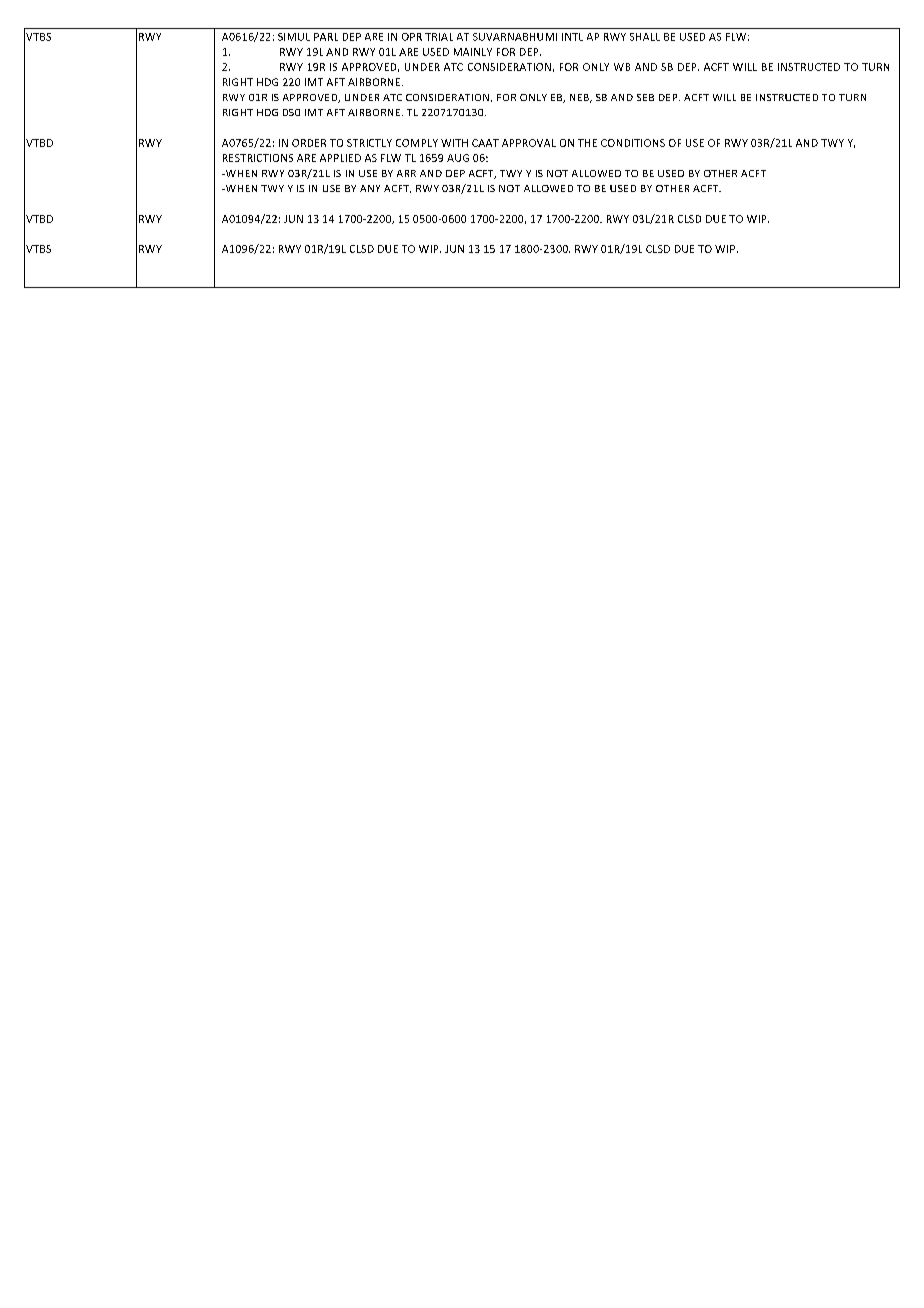  I want to click on ANY, so click(370, 188).
